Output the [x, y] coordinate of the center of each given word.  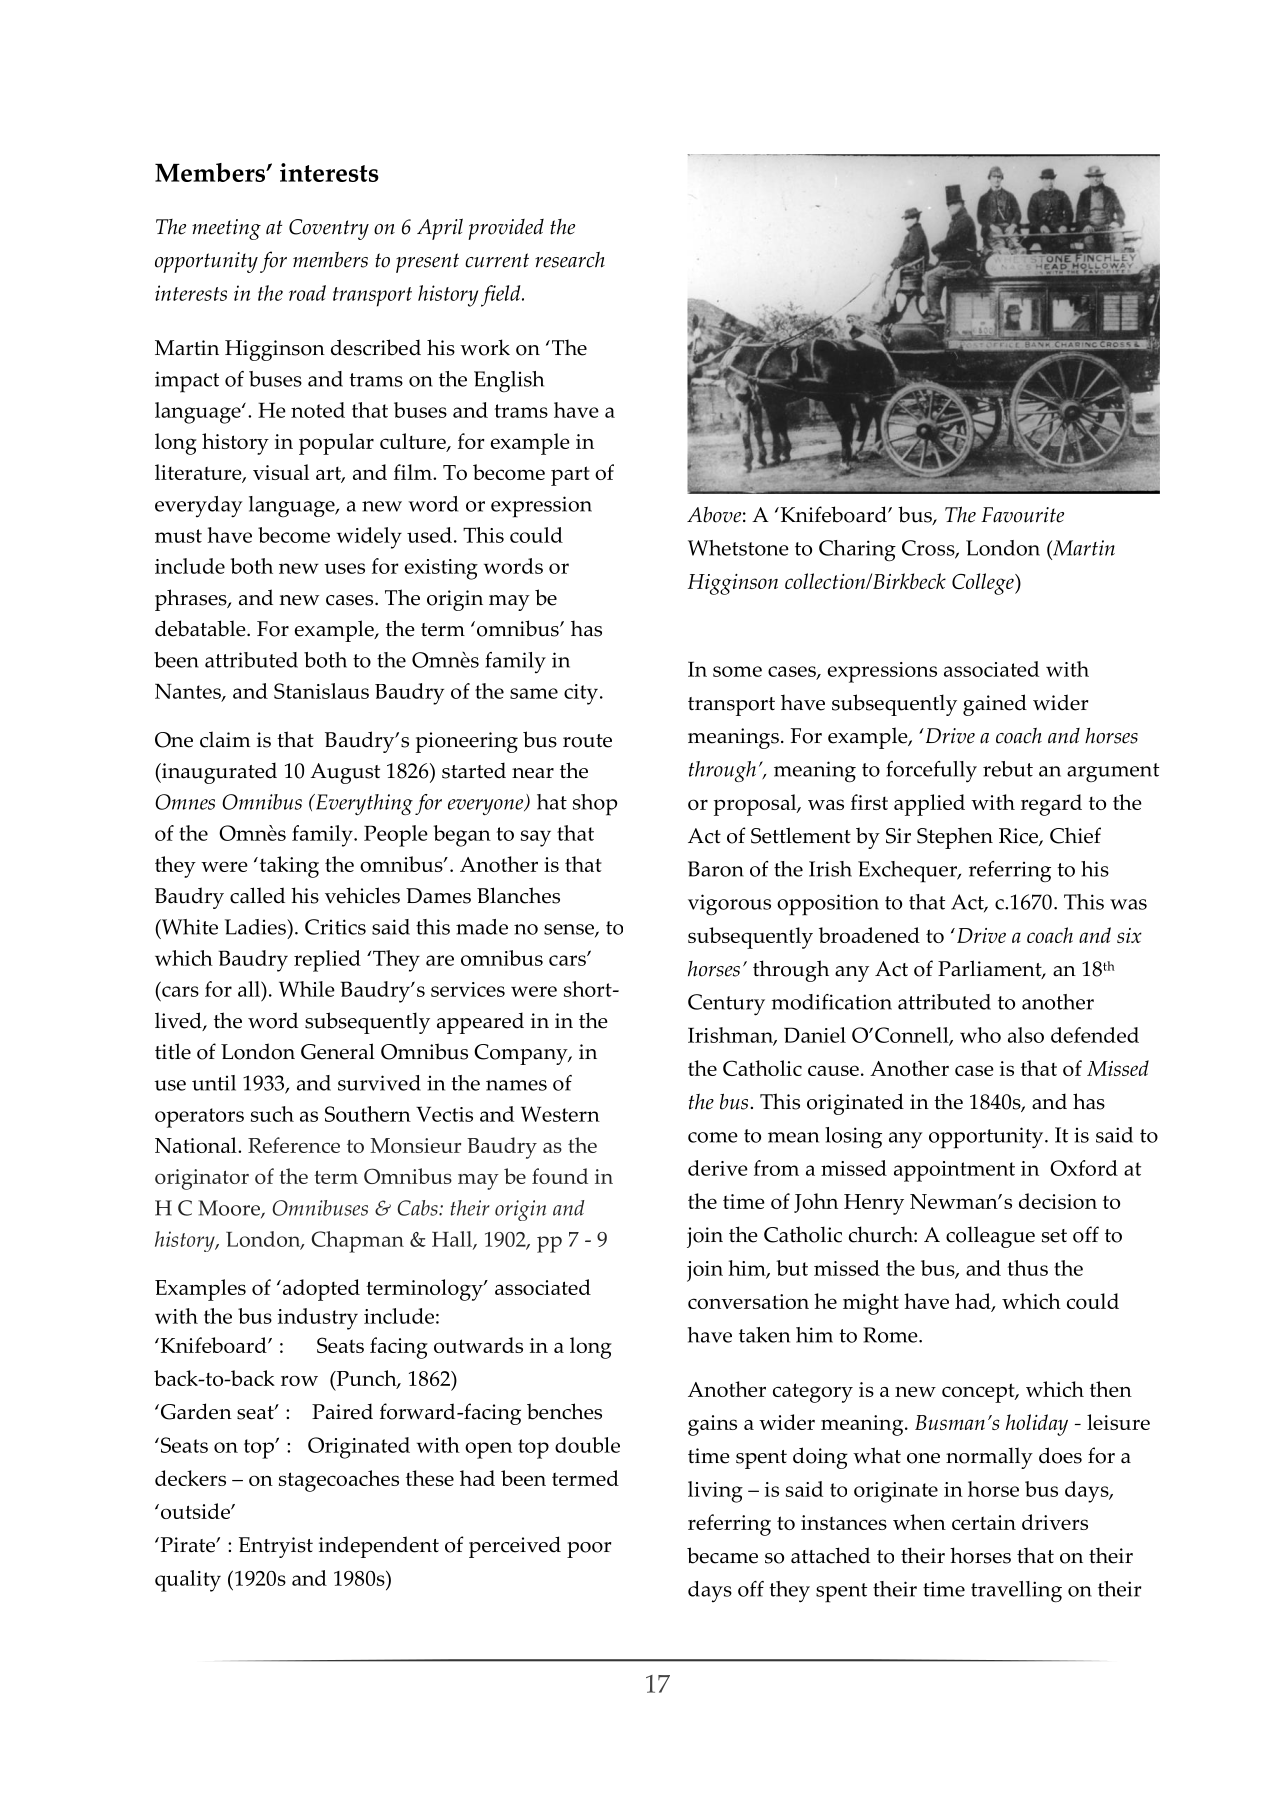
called [257, 895]
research [570, 259]
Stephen [955, 838]
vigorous [729, 904]
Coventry [329, 229]
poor [589, 1550]
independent [379, 1547]
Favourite [1022, 515]
